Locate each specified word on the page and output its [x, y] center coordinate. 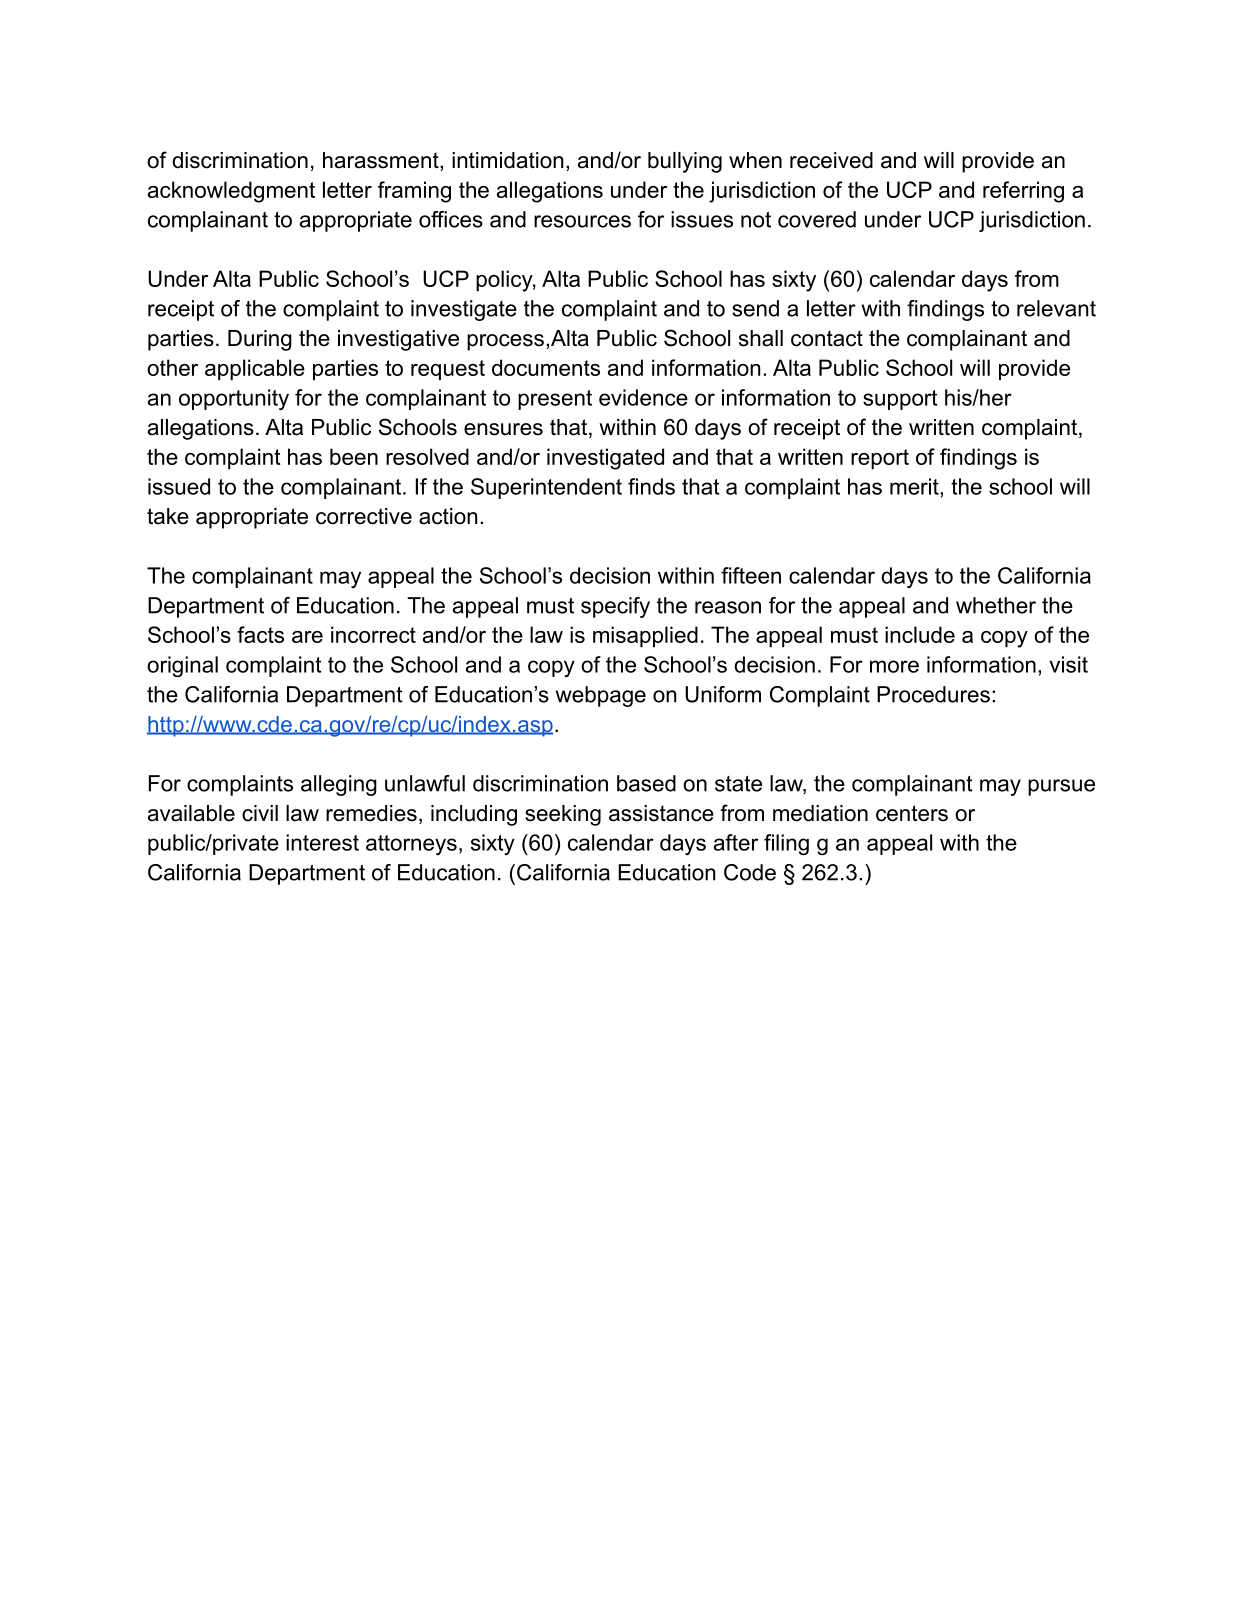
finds [651, 486]
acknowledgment [231, 192]
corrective [364, 516]
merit [915, 486]
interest [322, 842]
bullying [685, 162]
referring [1023, 192]
